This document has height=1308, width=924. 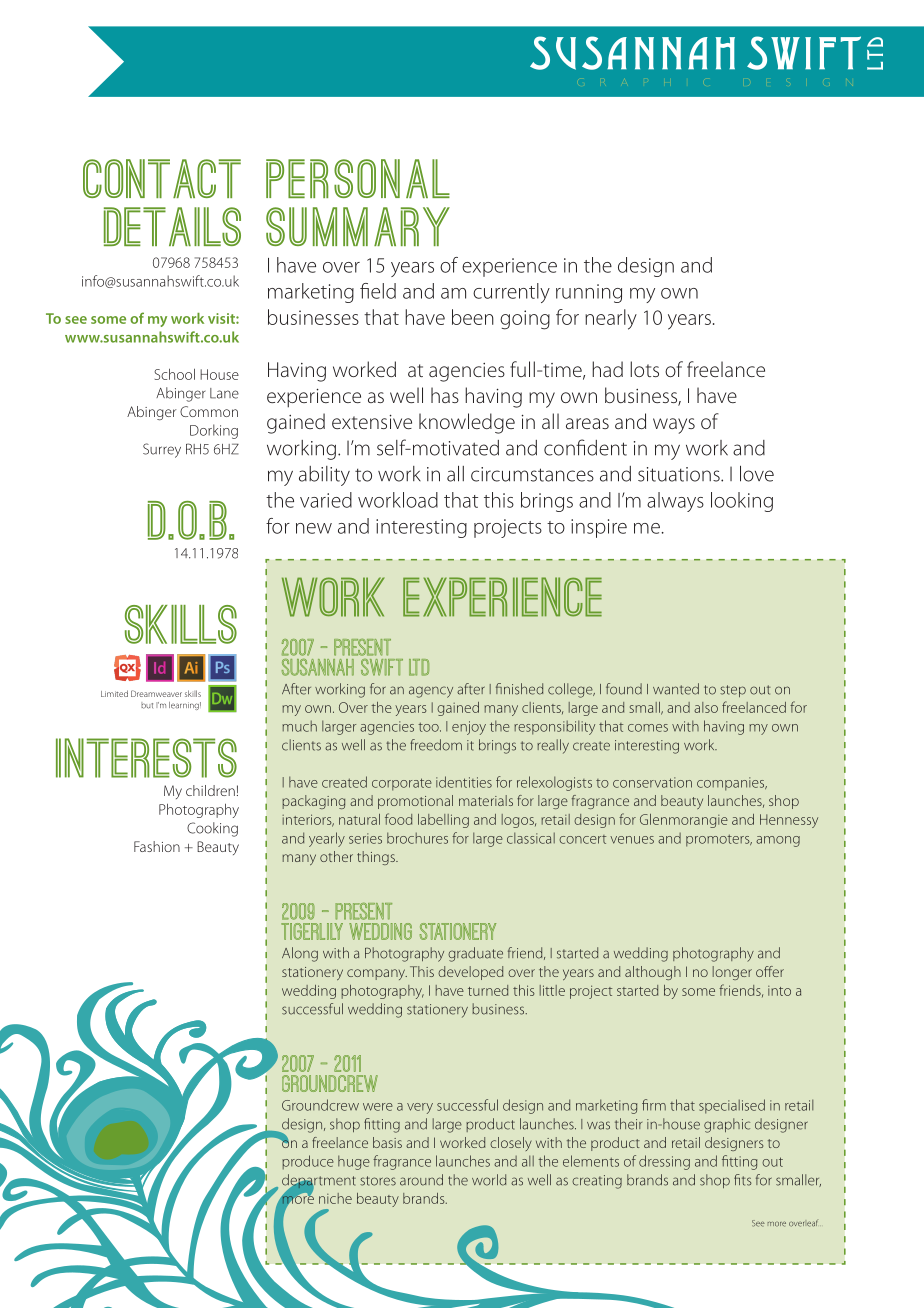 I want to click on Dreamweaver, so click(x=156, y=693).
